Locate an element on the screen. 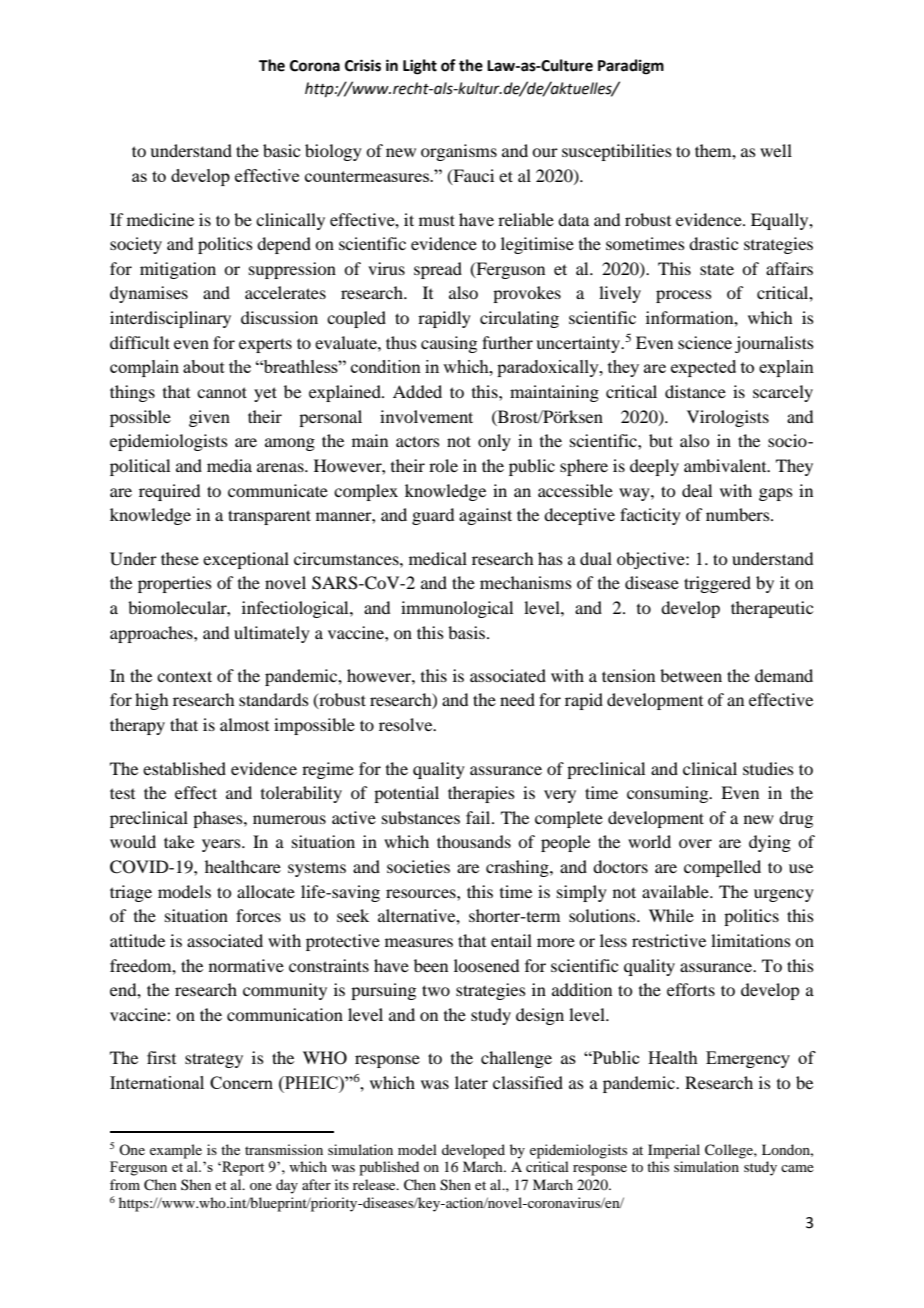  Light is located at coordinates (420, 67).
